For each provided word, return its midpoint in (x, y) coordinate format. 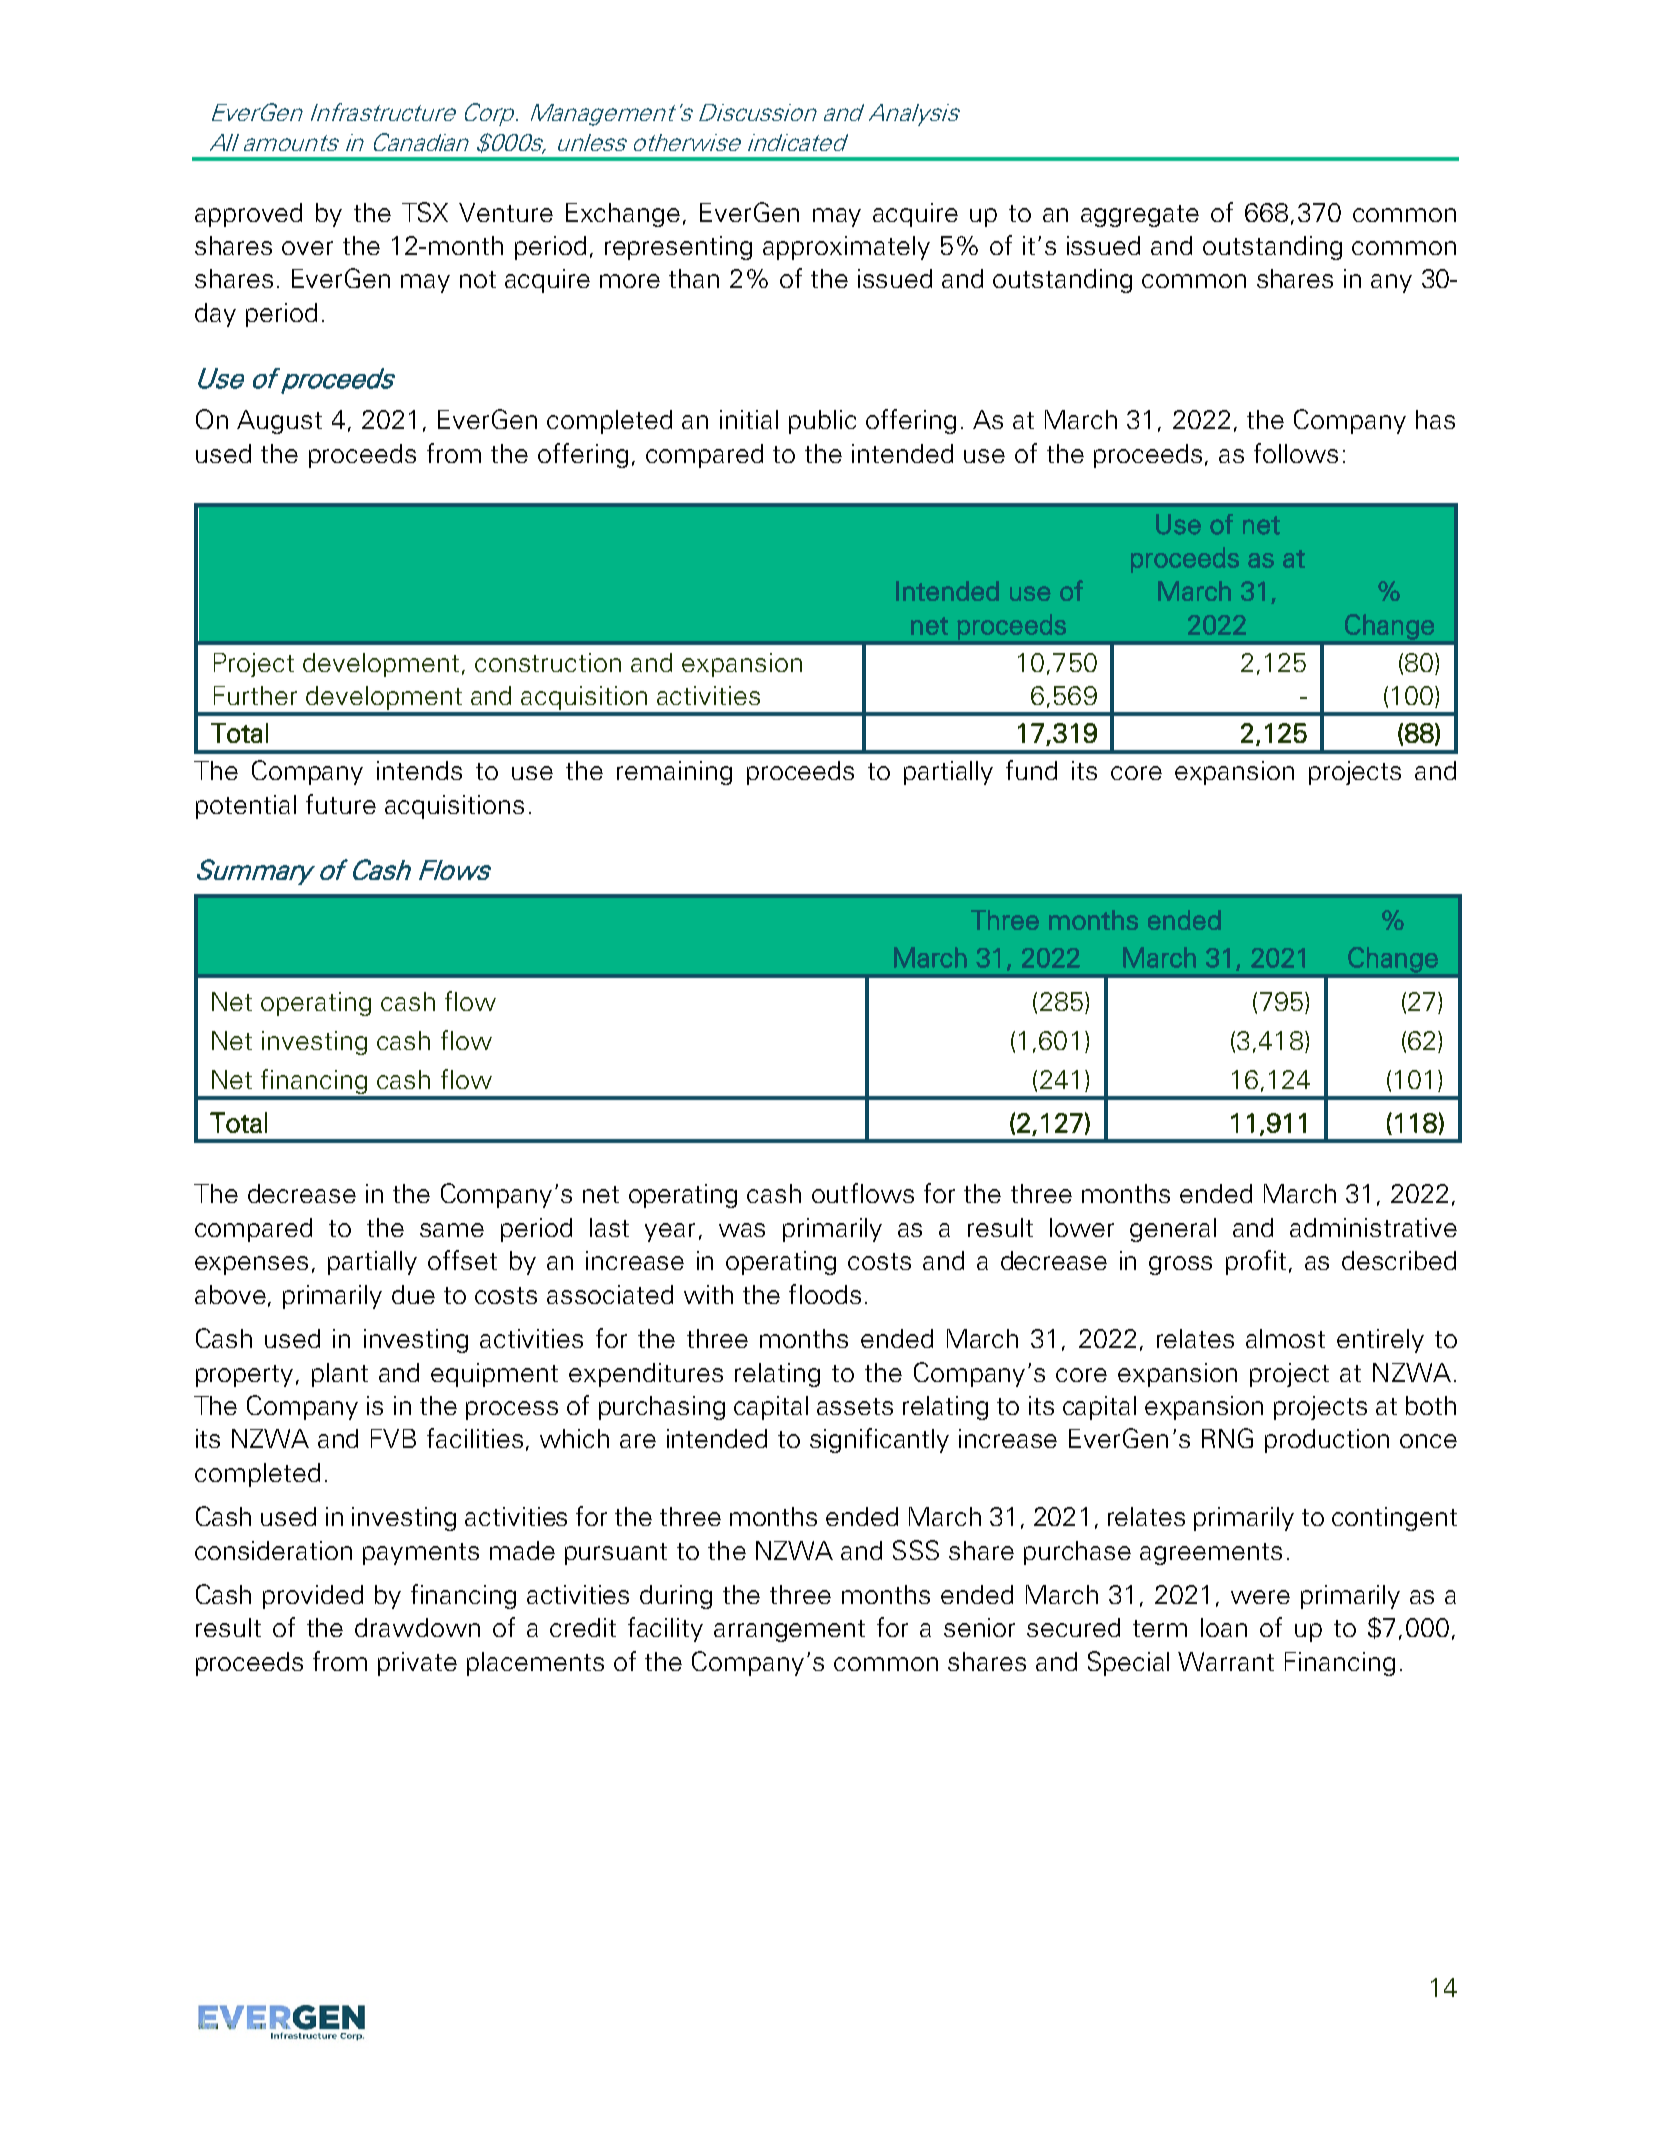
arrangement (789, 1631)
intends (419, 770)
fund (1031, 770)
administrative (1373, 1227)
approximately (846, 248)
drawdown (417, 1627)
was (742, 1230)
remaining (674, 773)
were (1260, 1597)
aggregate (1140, 216)
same (452, 1230)
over (307, 248)
